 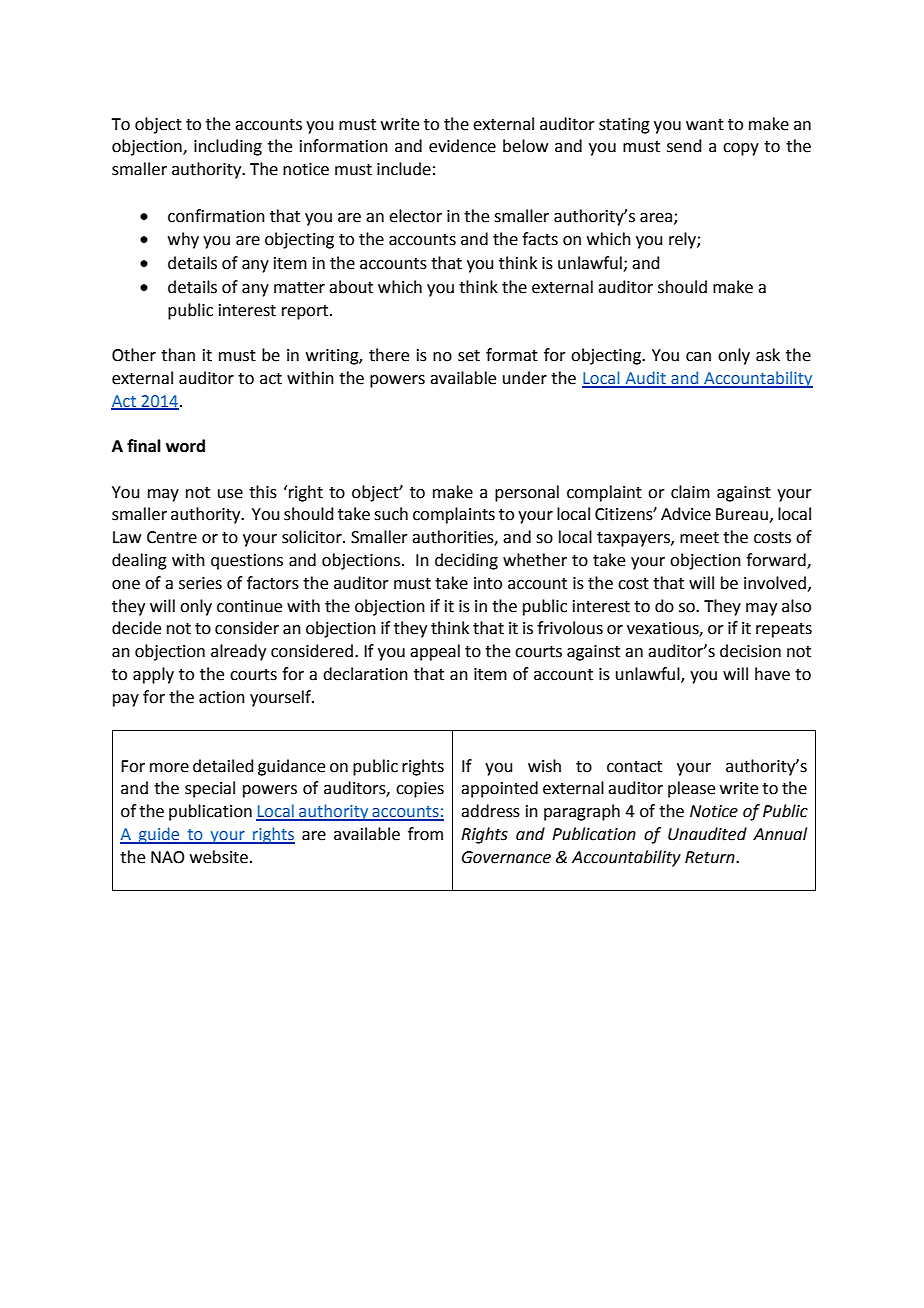 I want to click on Return, so click(x=711, y=857).
